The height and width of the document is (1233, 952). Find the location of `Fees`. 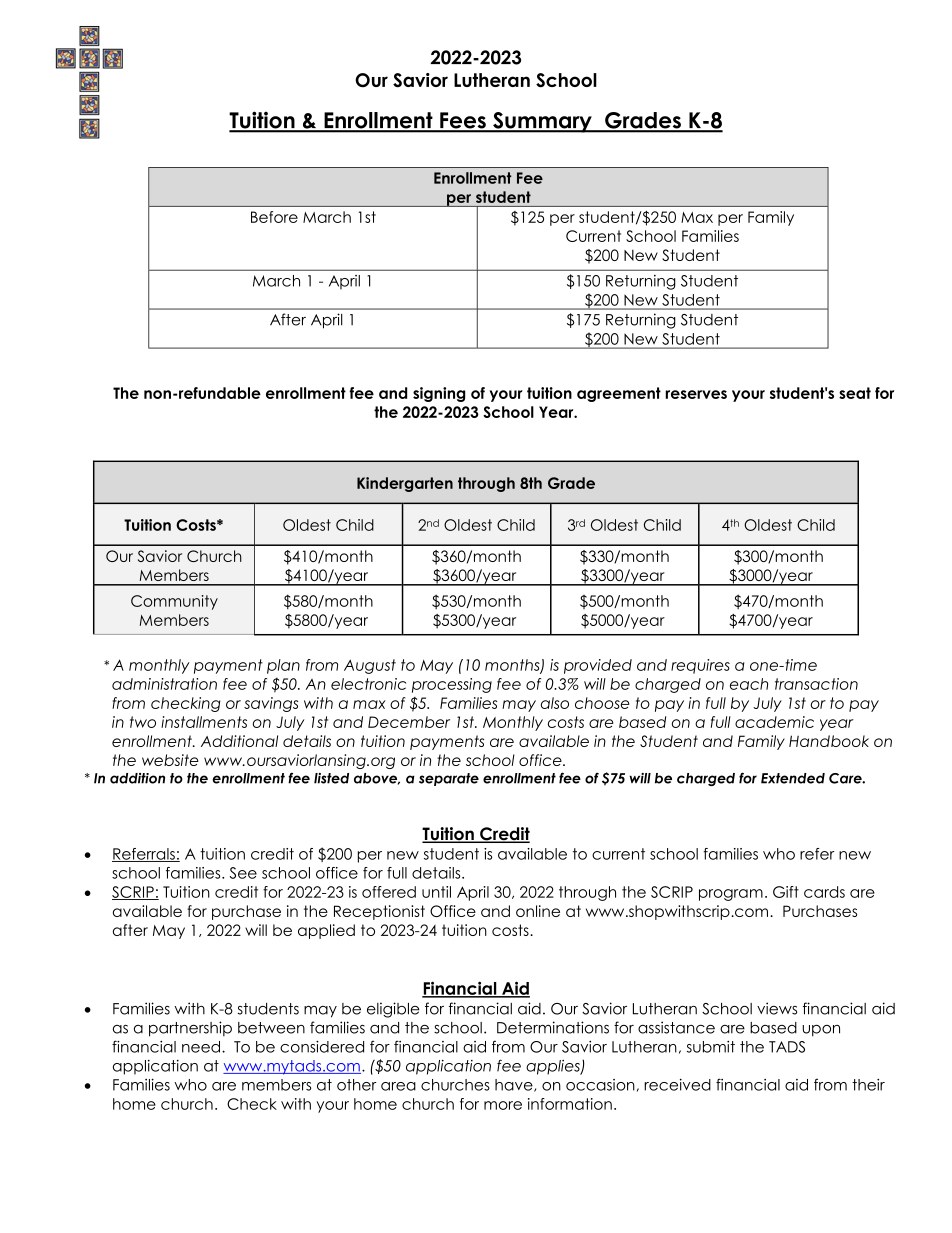

Fees is located at coordinates (463, 121).
